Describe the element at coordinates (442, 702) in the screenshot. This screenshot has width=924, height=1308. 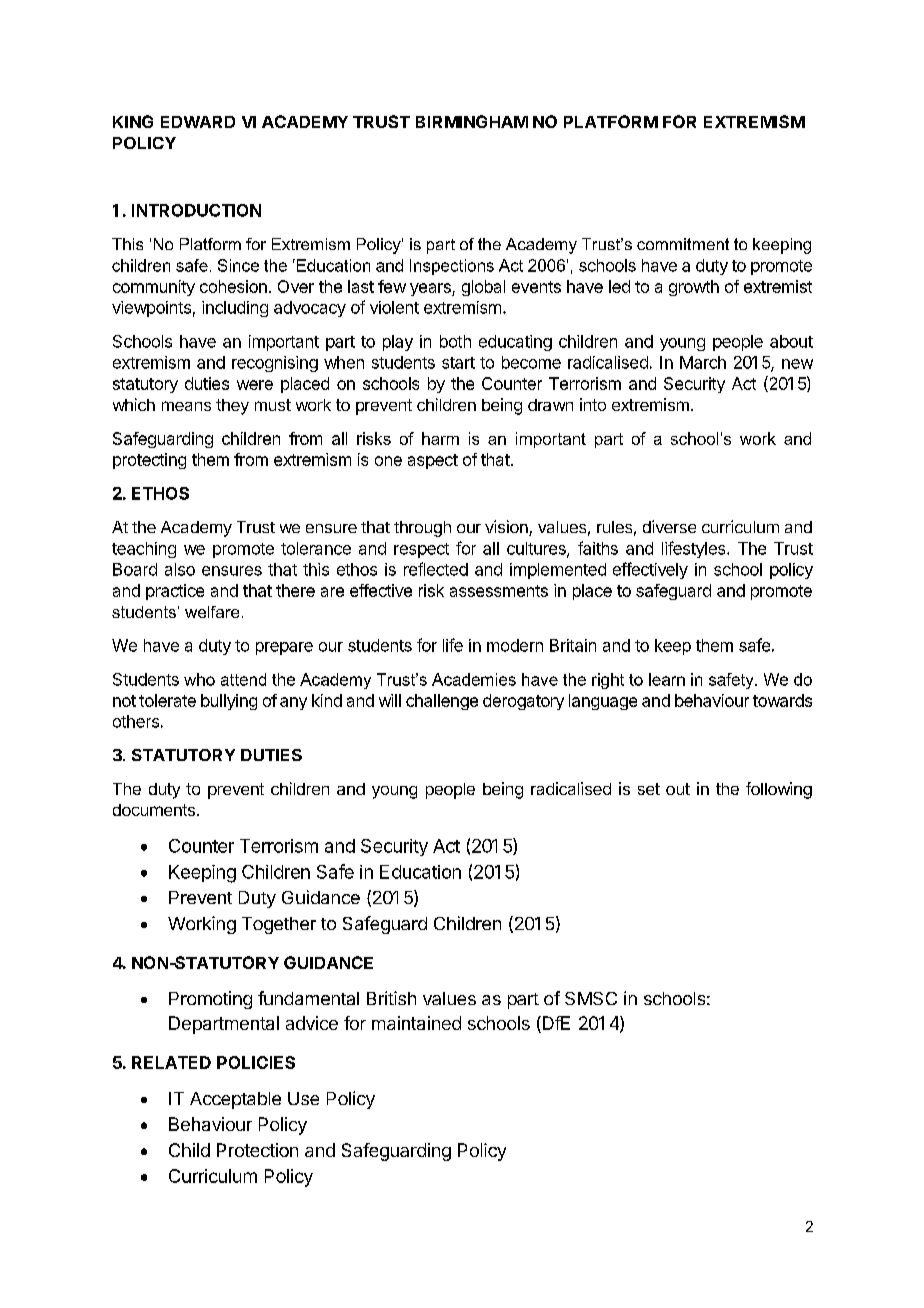
I see `challenge` at that location.
